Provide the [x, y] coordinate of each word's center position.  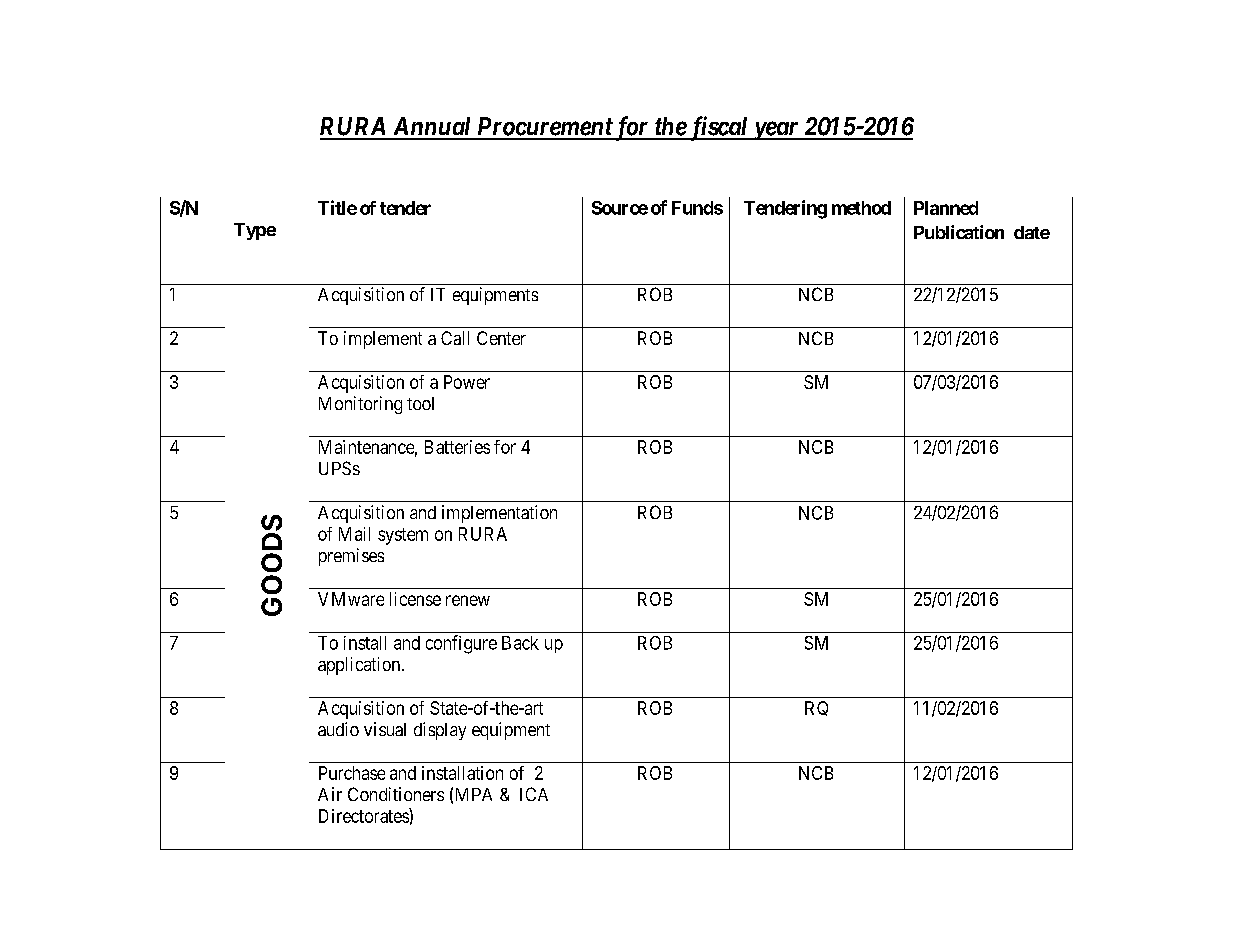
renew [468, 600]
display [440, 731]
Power [467, 382]
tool [420, 403]
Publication [959, 232]
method [861, 208]
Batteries [457, 447]
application [360, 666]
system [403, 536]
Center [501, 338]
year [775, 130]
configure [461, 644]
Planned [946, 208]
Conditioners [396, 794]
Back [520, 643]
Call [455, 338]
